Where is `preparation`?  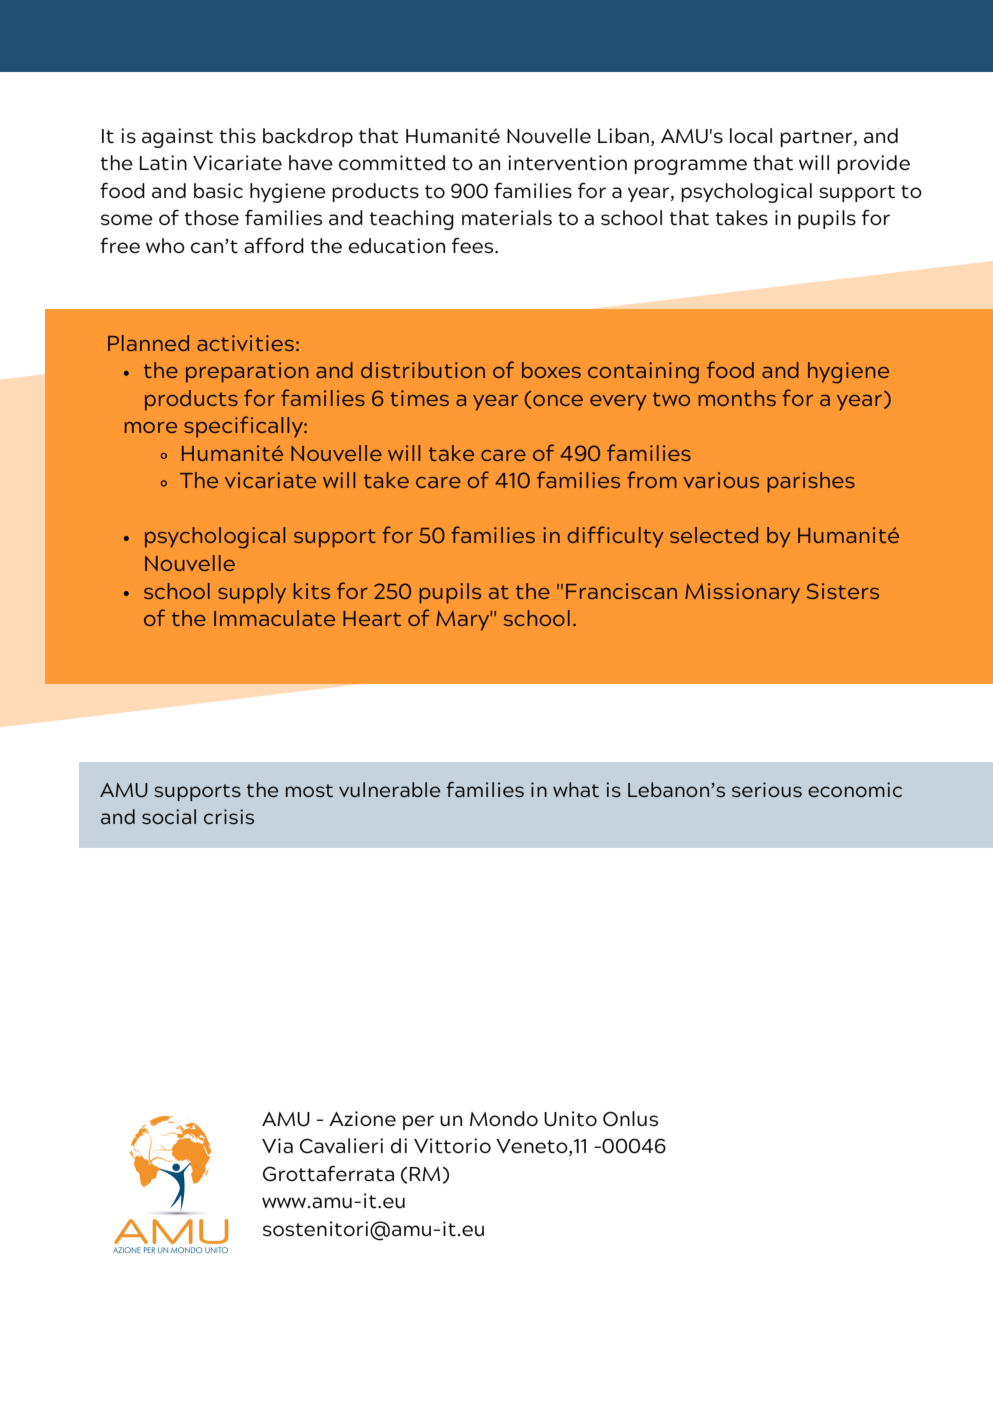
preparation is located at coordinates (247, 372).
